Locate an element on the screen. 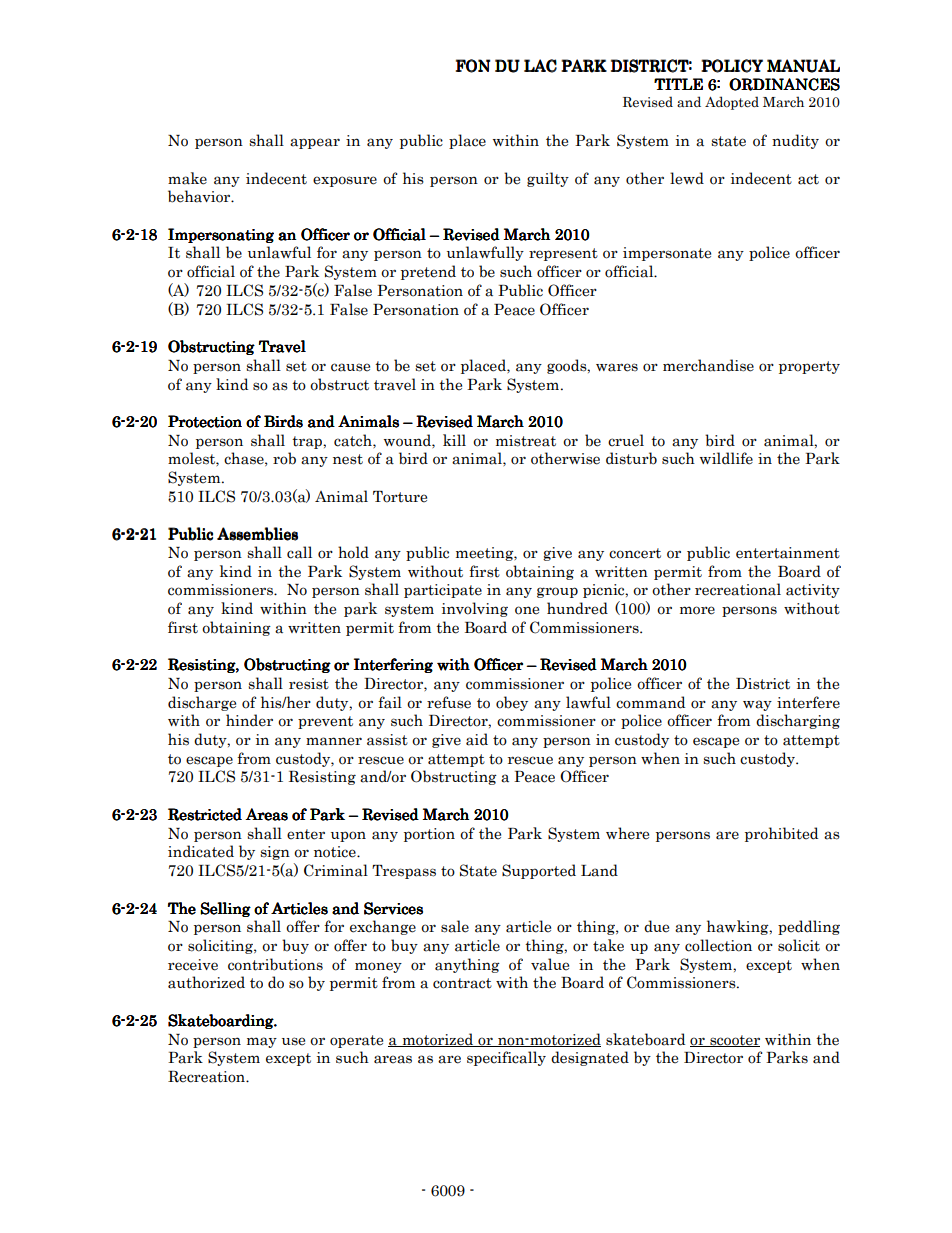 Image resolution: width=952 pixels, height=1233 pixels. hinder is located at coordinates (249, 720).
